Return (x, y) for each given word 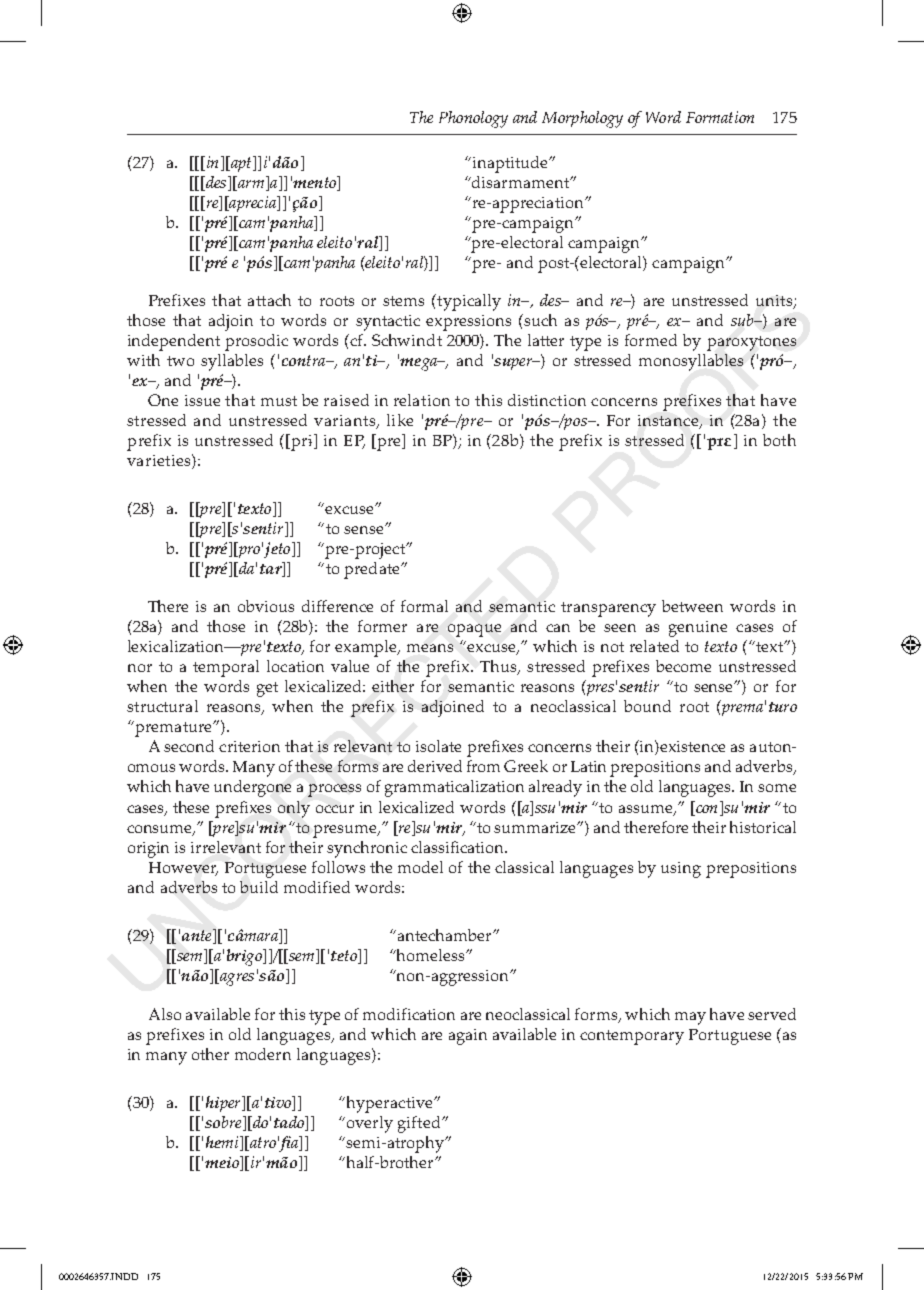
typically (468, 302)
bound (647, 706)
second (189, 746)
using (681, 870)
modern (263, 1054)
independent (174, 342)
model (420, 867)
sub (743, 320)
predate (373, 570)
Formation (720, 117)
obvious (266, 606)
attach (269, 300)
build (259, 887)
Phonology (473, 119)
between (692, 606)
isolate (438, 746)
